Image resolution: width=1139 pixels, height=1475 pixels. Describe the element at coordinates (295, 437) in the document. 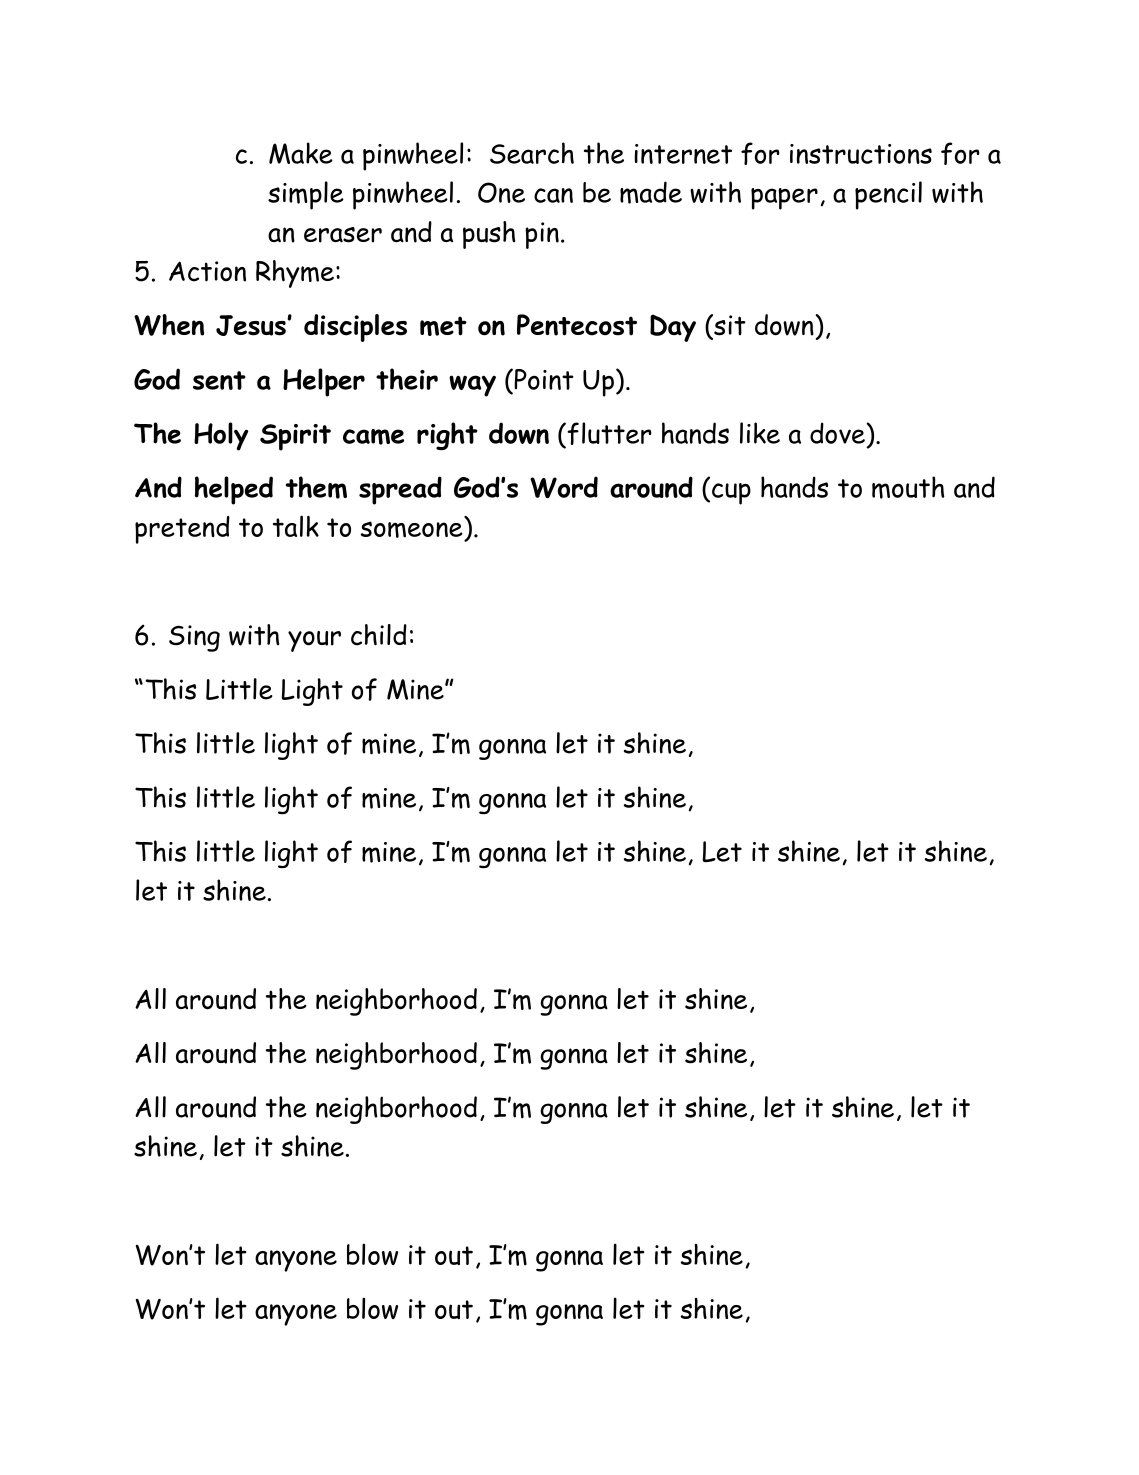

I see `Spirit` at that location.
